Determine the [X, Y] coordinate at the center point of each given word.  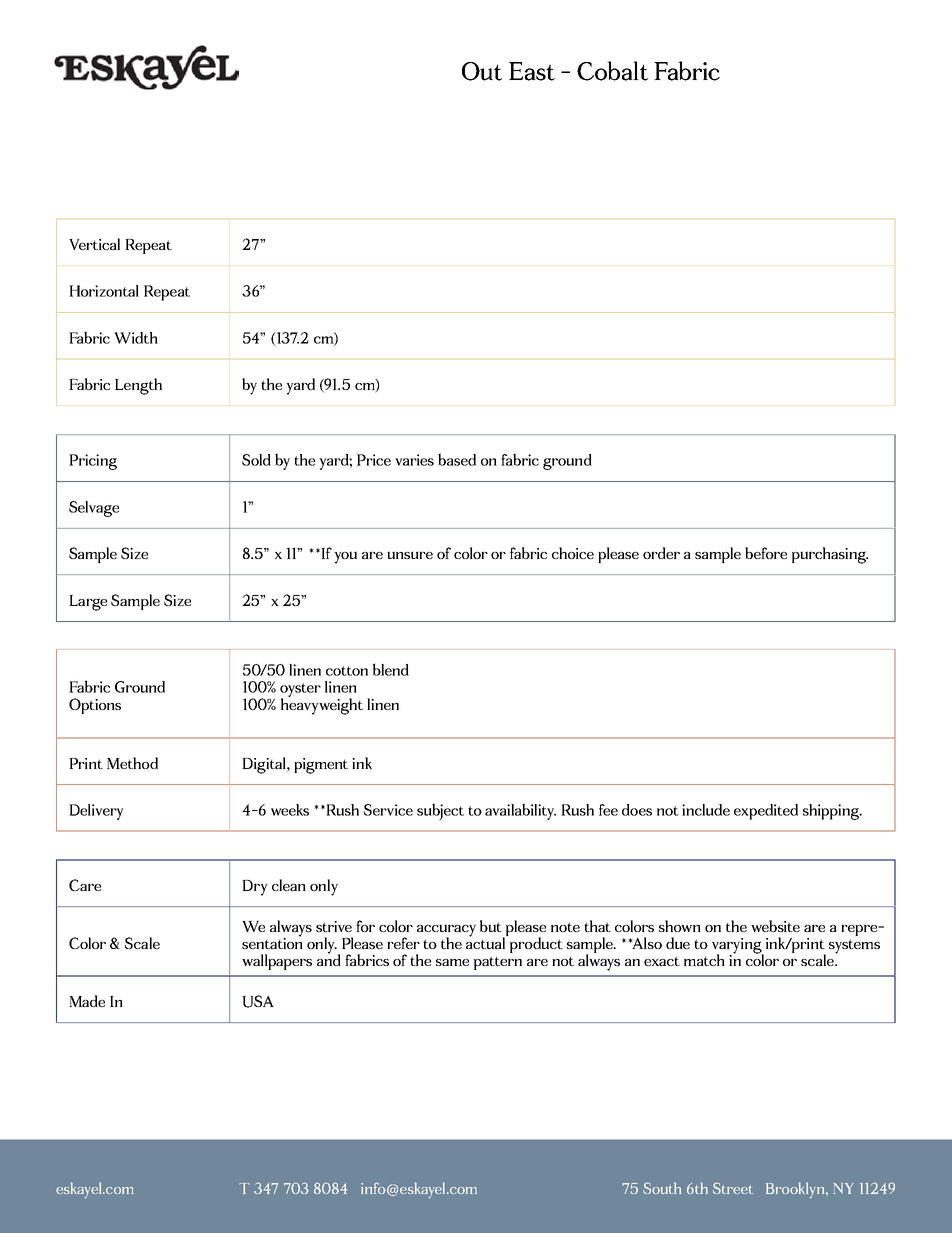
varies [414, 460]
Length [138, 386]
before [766, 553]
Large [88, 603]
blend [391, 669]
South [662, 1188]
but [491, 926]
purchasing [830, 555]
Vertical [94, 244]
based [457, 459]
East [532, 71]
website [775, 926]
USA [258, 1001]
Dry [255, 888]
